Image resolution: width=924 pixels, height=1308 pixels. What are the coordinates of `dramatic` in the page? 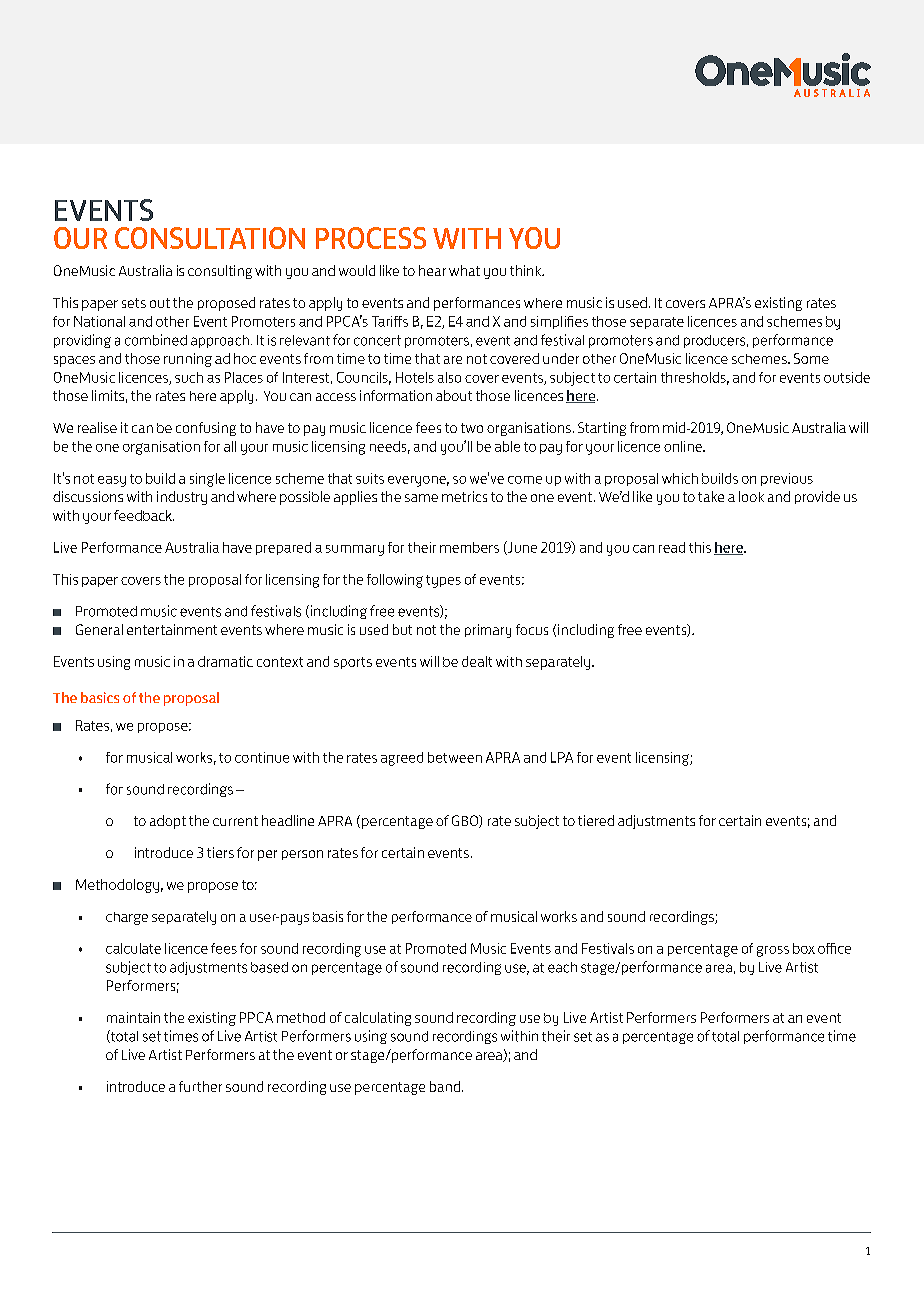 It's located at (225, 661).
